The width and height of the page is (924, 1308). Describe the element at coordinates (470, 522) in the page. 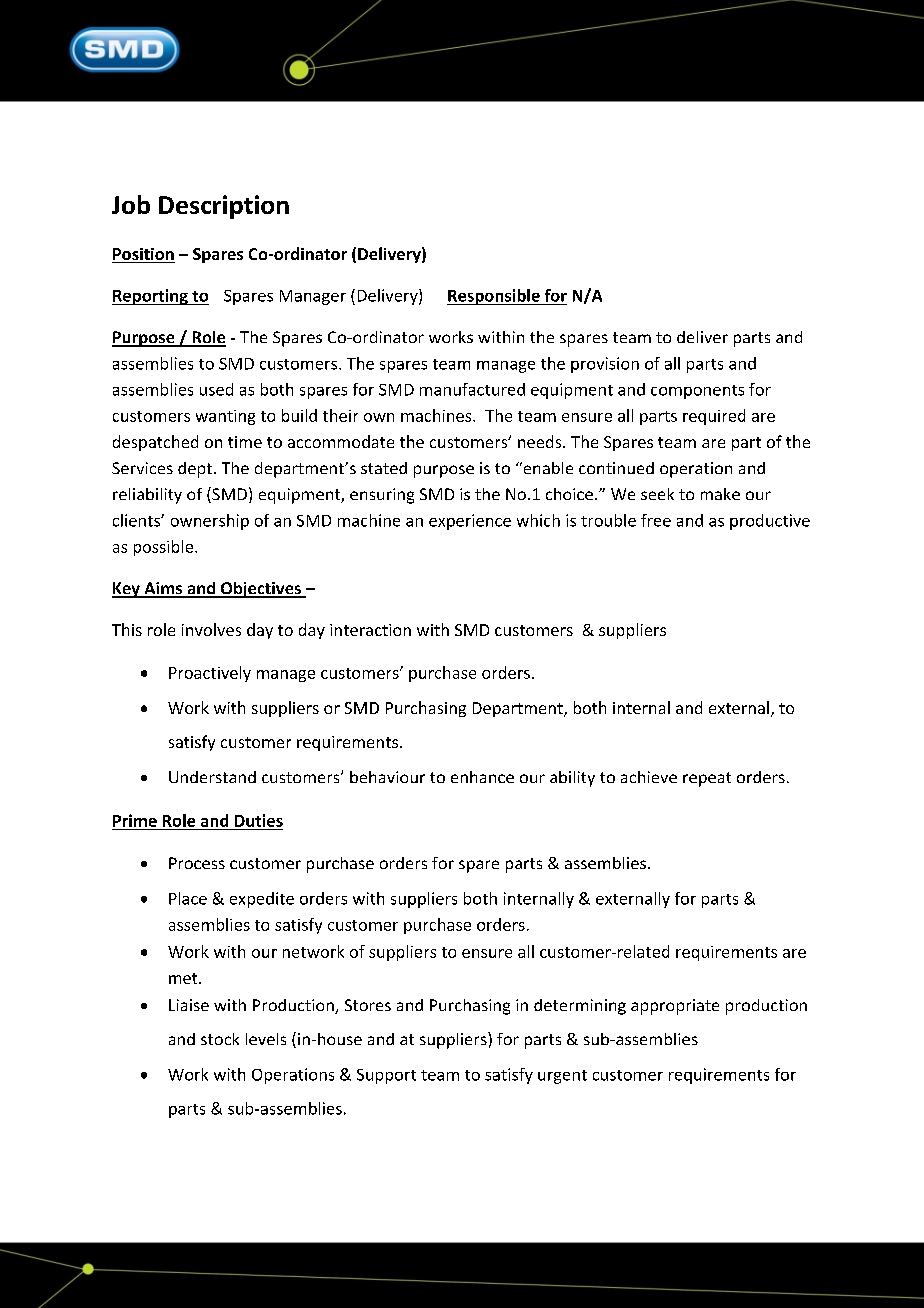

I see `experience` at that location.
